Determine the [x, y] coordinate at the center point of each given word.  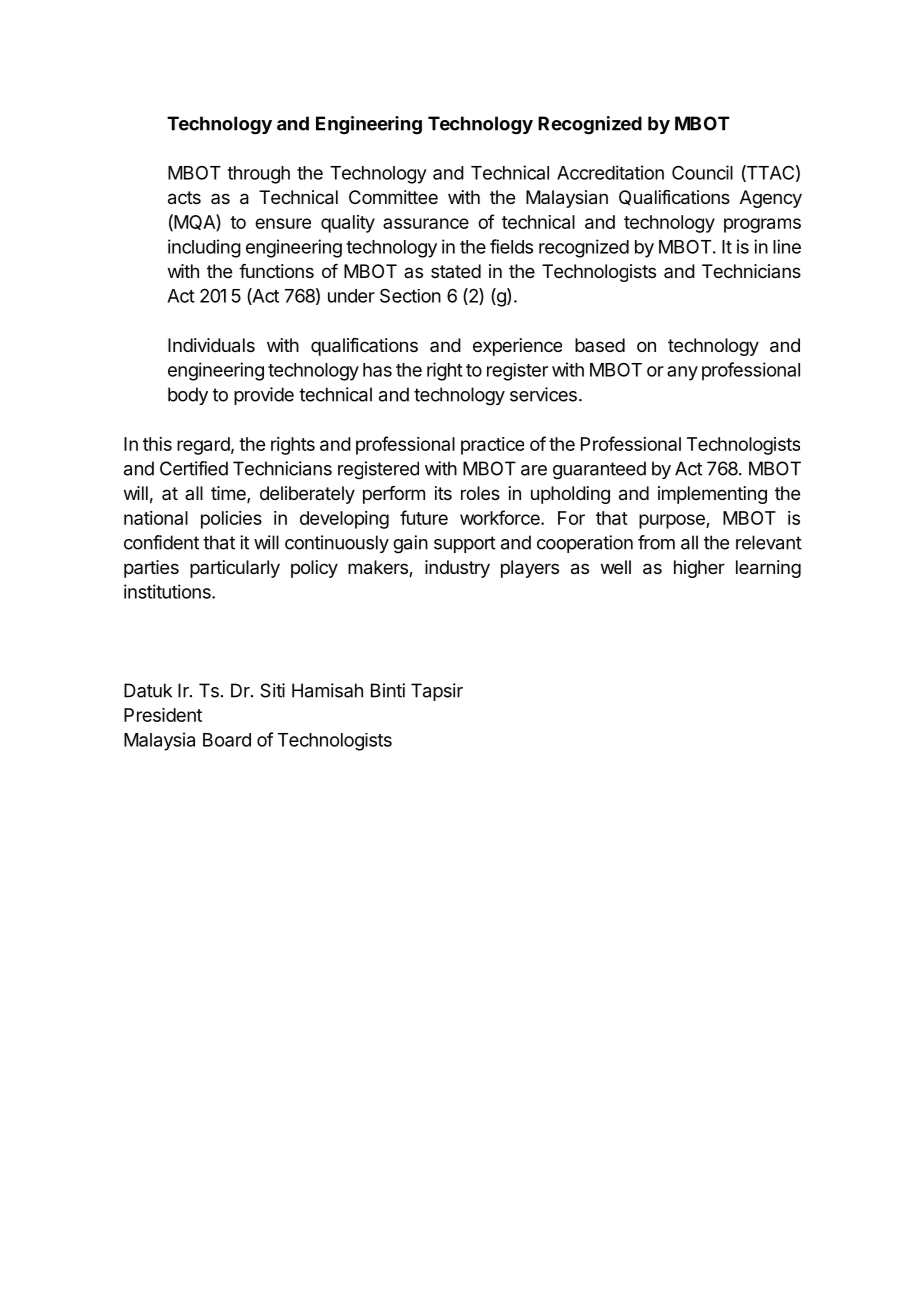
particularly [235, 569]
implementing [712, 495]
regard [203, 446]
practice [492, 446]
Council [702, 172]
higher [699, 569]
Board [227, 740]
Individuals [211, 345]
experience [517, 347]
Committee [393, 197]
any [682, 373]
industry [457, 569]
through [258, 175]
